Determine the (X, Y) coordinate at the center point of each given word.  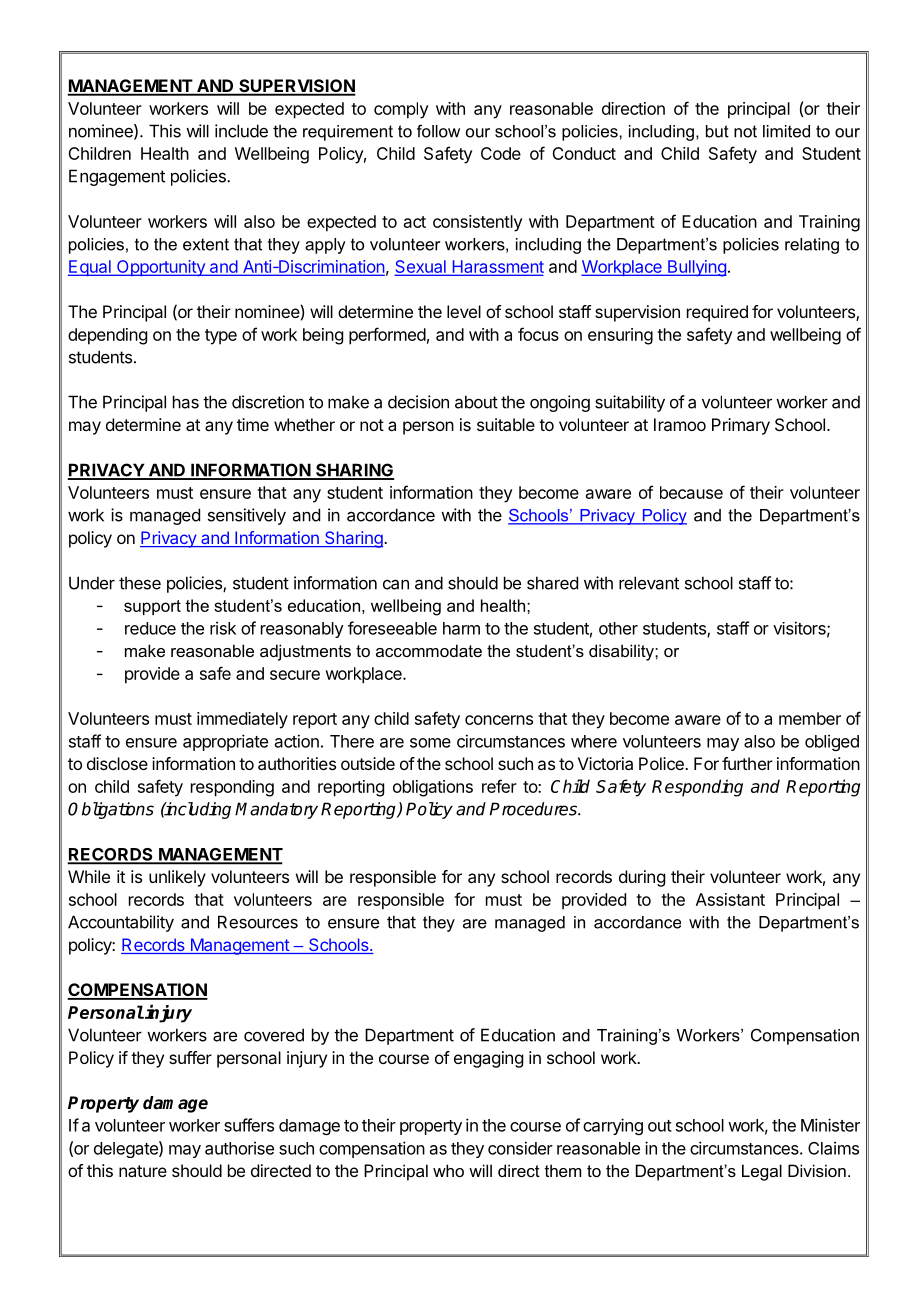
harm (461, 628)
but (717, 131)
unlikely (177, 878)
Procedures (534, 809)
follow (438, 131)
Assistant (730, 899)
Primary (741, 426)
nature (143, 1171)
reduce (150, 628)
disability (622, 652)
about (476, 402)
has (186, 402)
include (241, 131)
